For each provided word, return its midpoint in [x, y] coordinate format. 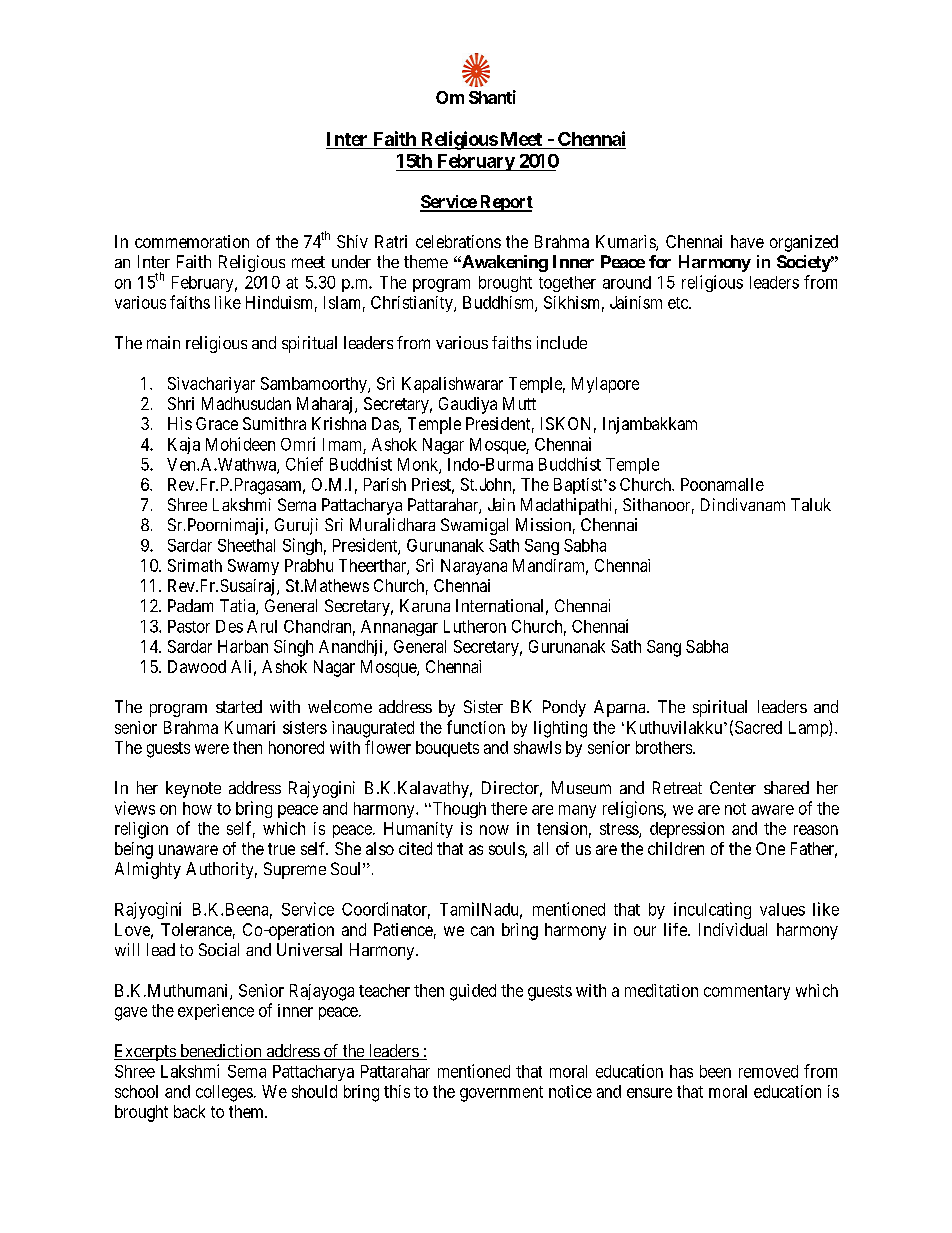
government [501, 1094]
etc [679, 303]
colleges [224, 1093]
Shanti [492, 97]
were [212, 749]
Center [733, 787]
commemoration [192, 241]
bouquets [447, 749]
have [747, 241]
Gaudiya [468, 405]
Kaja [184, 445]
